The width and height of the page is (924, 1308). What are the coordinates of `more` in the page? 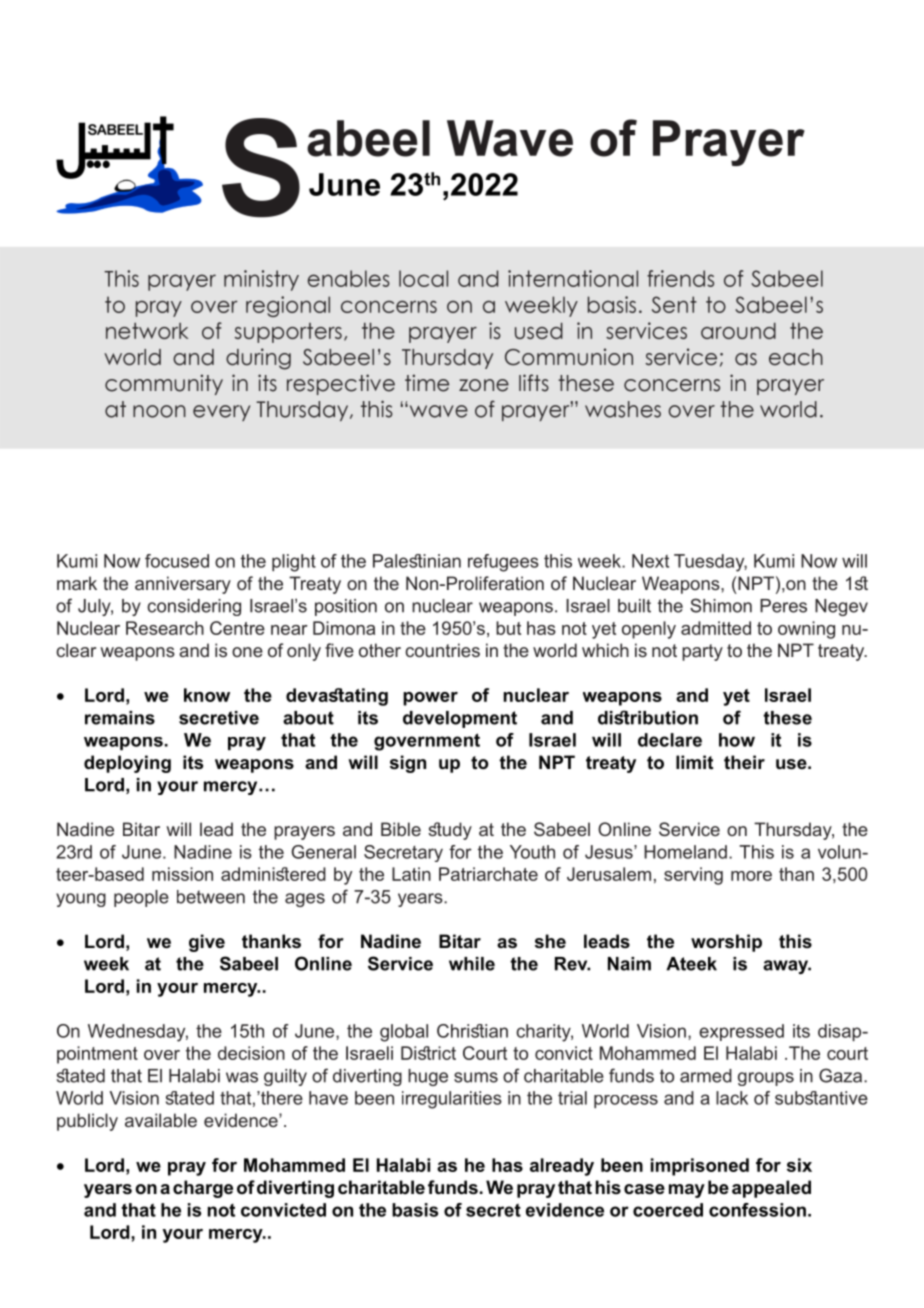 It's located at (751, 876).
